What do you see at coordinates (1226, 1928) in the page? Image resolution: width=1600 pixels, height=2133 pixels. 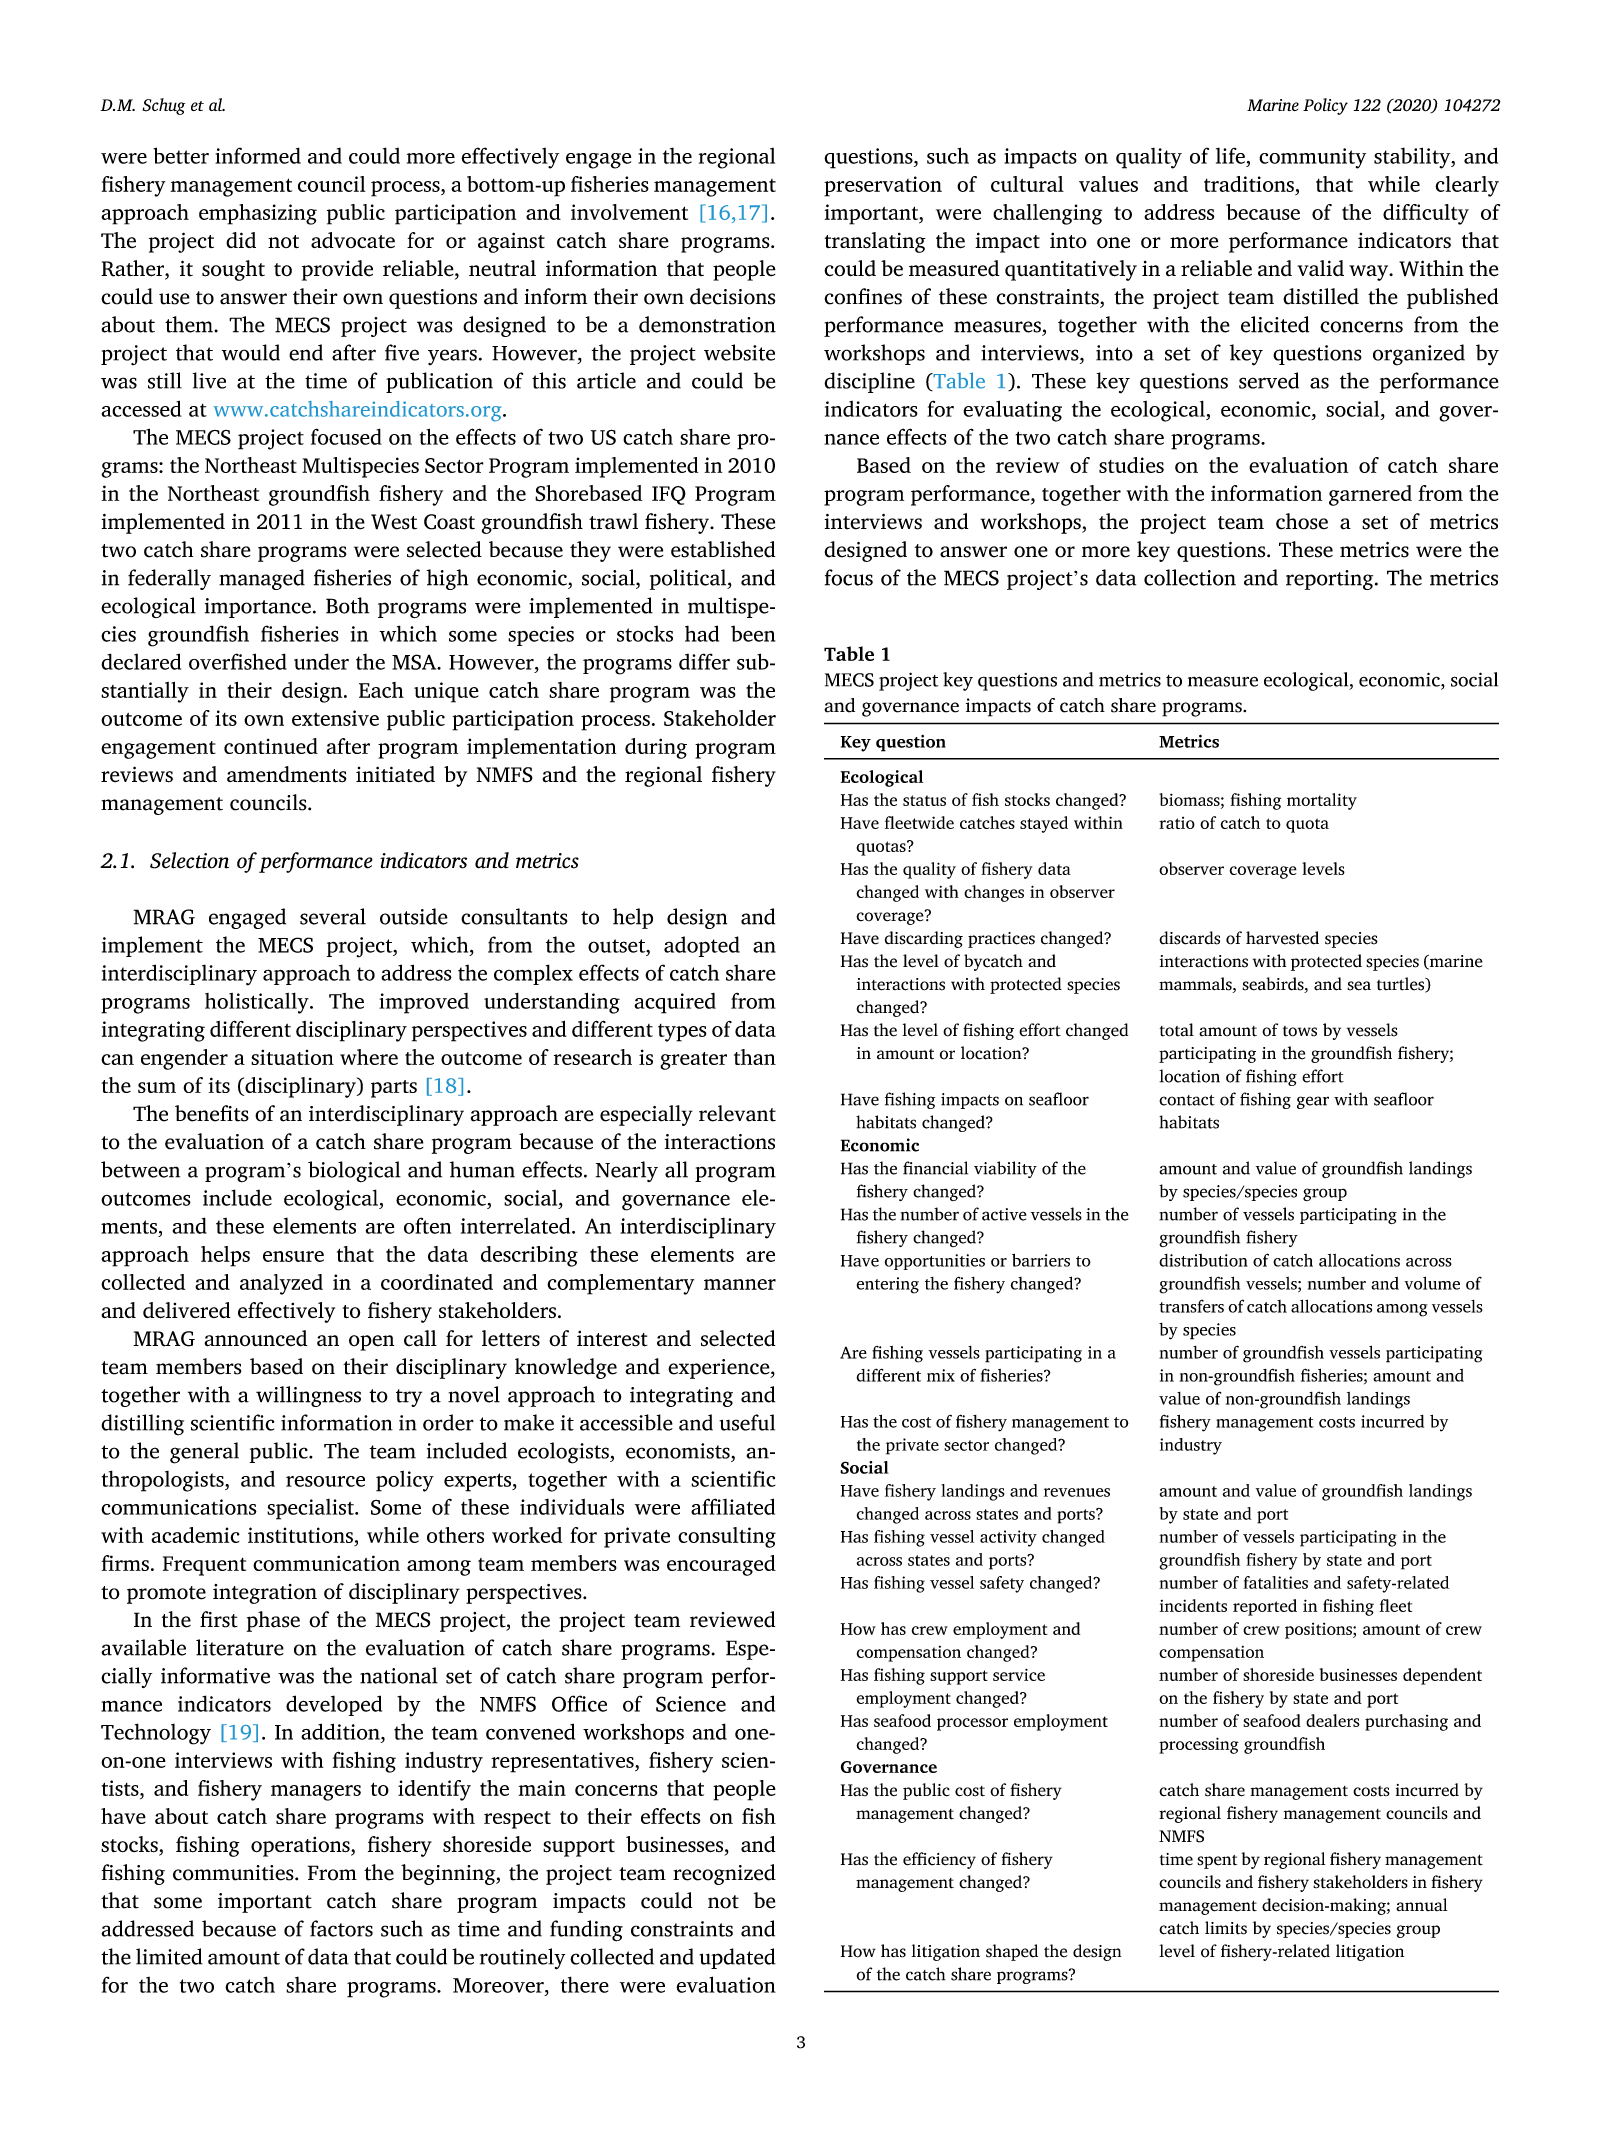 I see `limits` at bounding box center [1226, 1928].
